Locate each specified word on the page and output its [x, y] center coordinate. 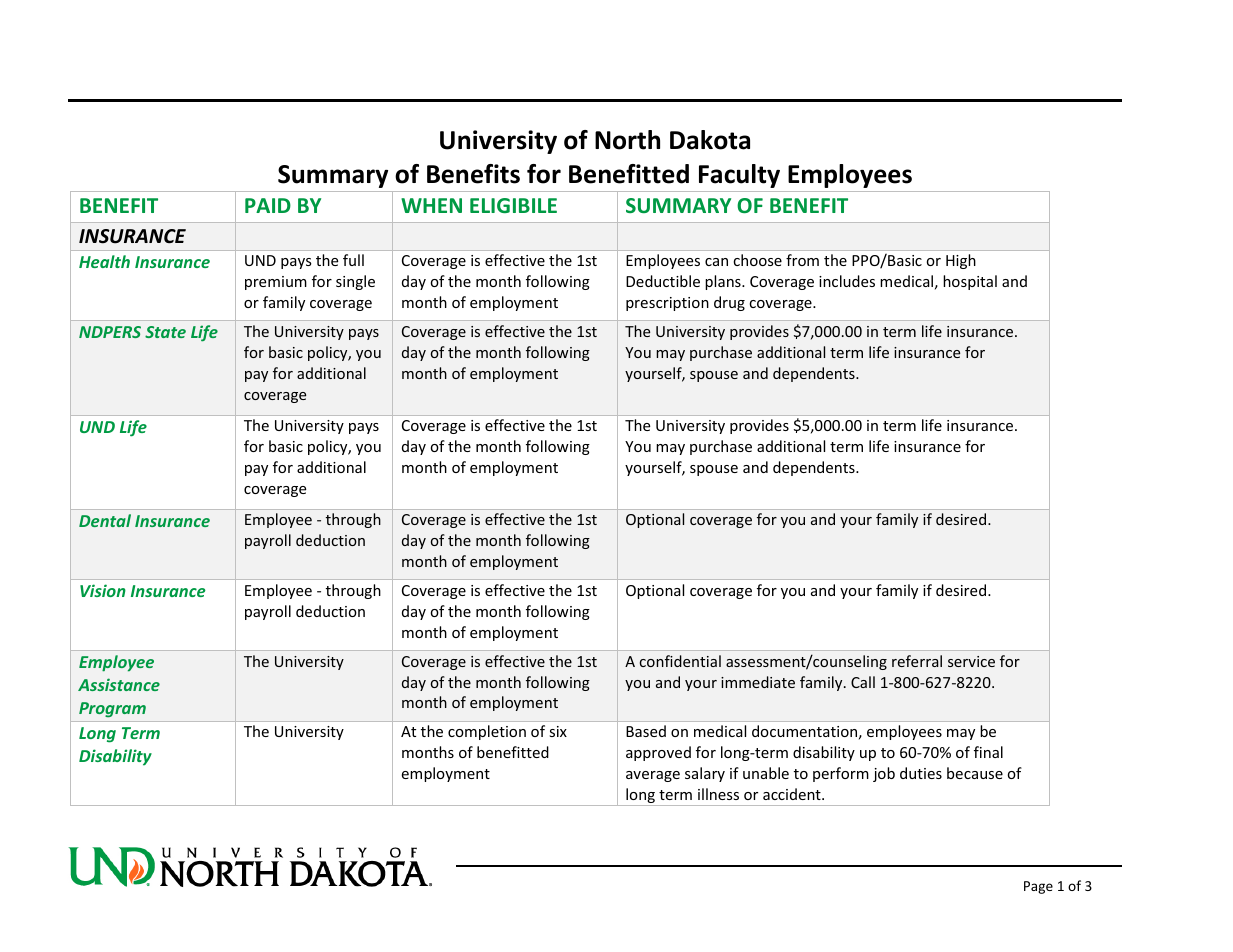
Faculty [739, 176]
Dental [105, 520]
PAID [268, 205]
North [627, 140]
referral [917, 661]
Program [112, 710]
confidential [680, 661]
